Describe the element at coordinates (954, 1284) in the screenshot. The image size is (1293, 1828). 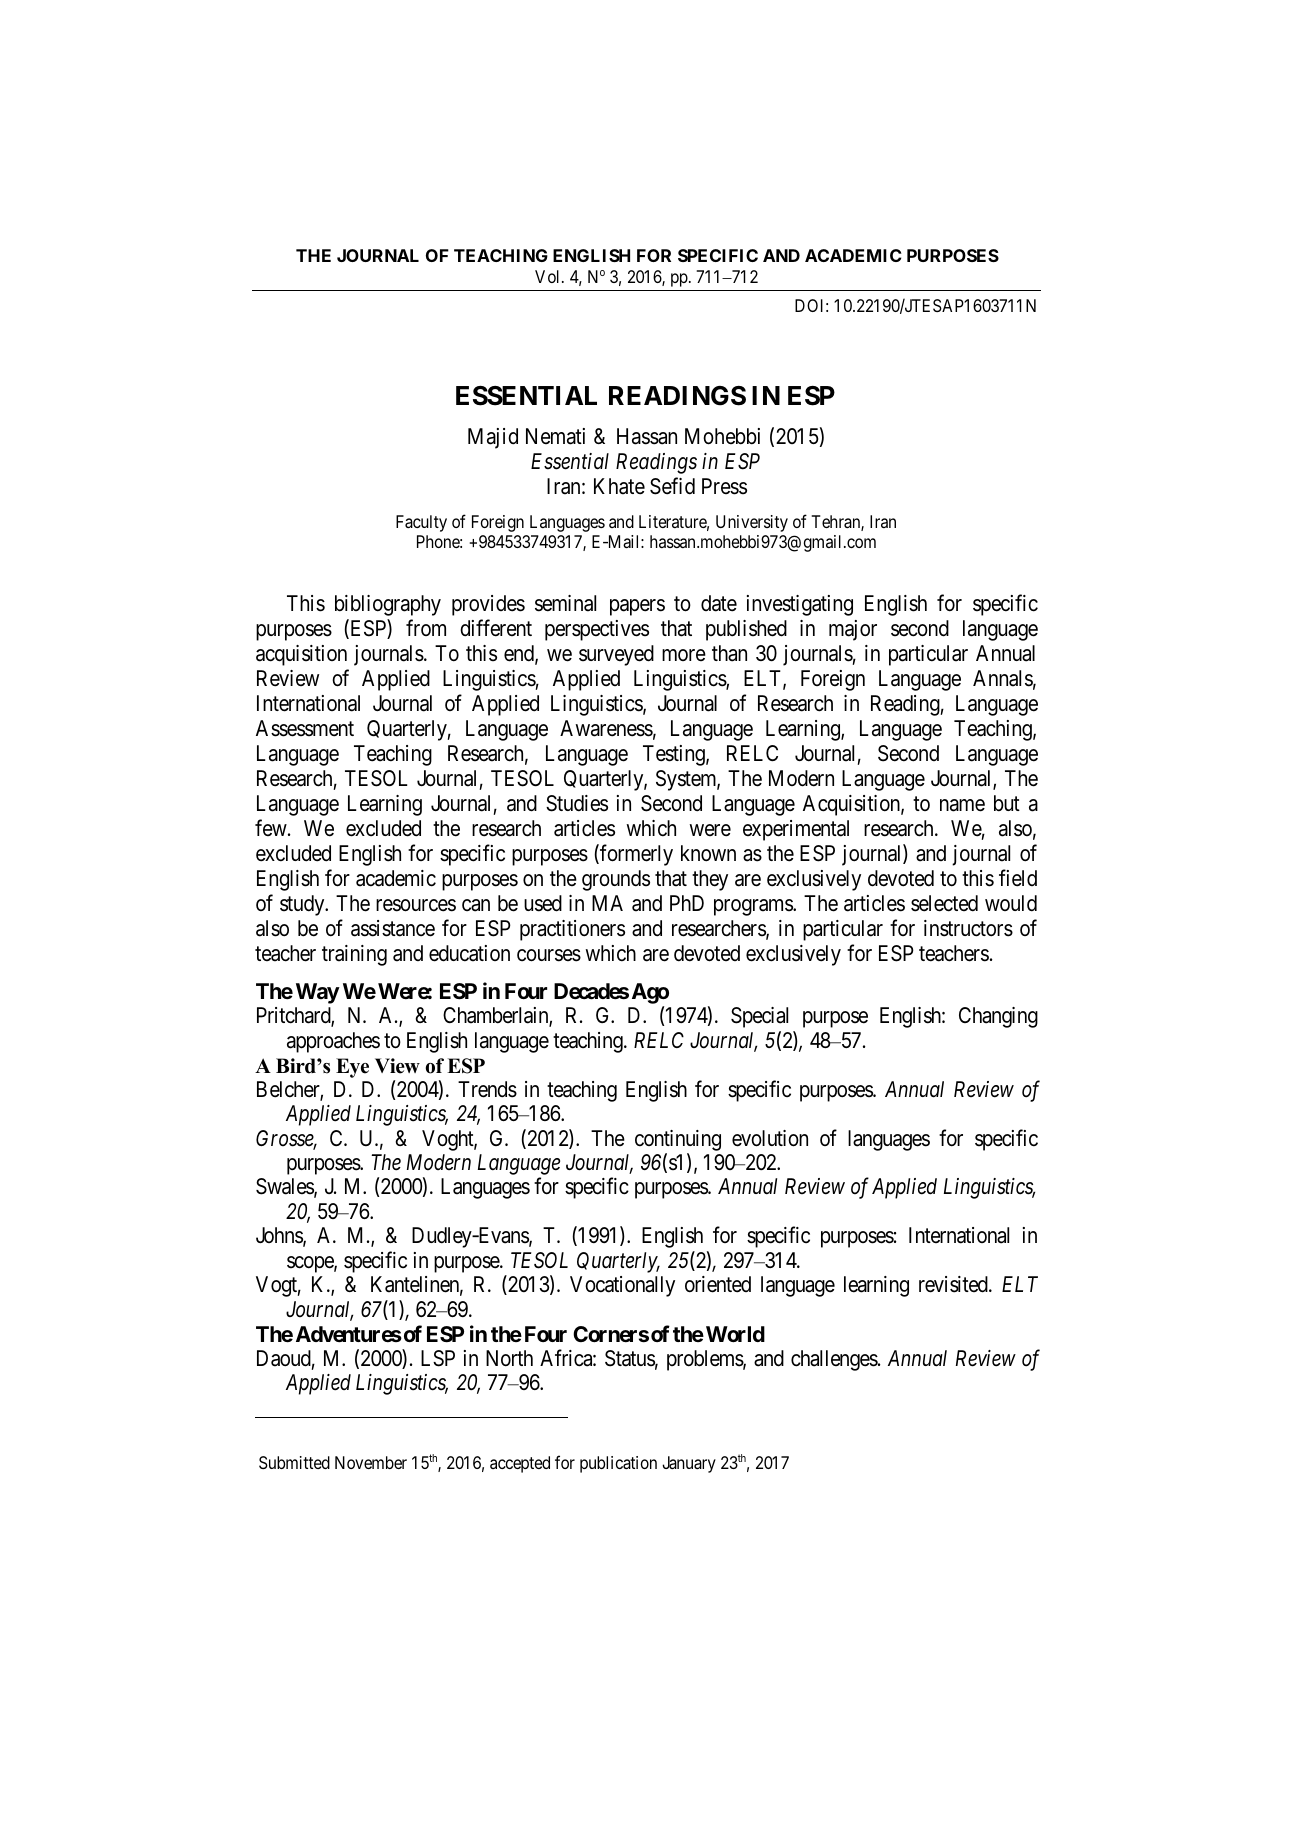
I see `revisited` at that location.
